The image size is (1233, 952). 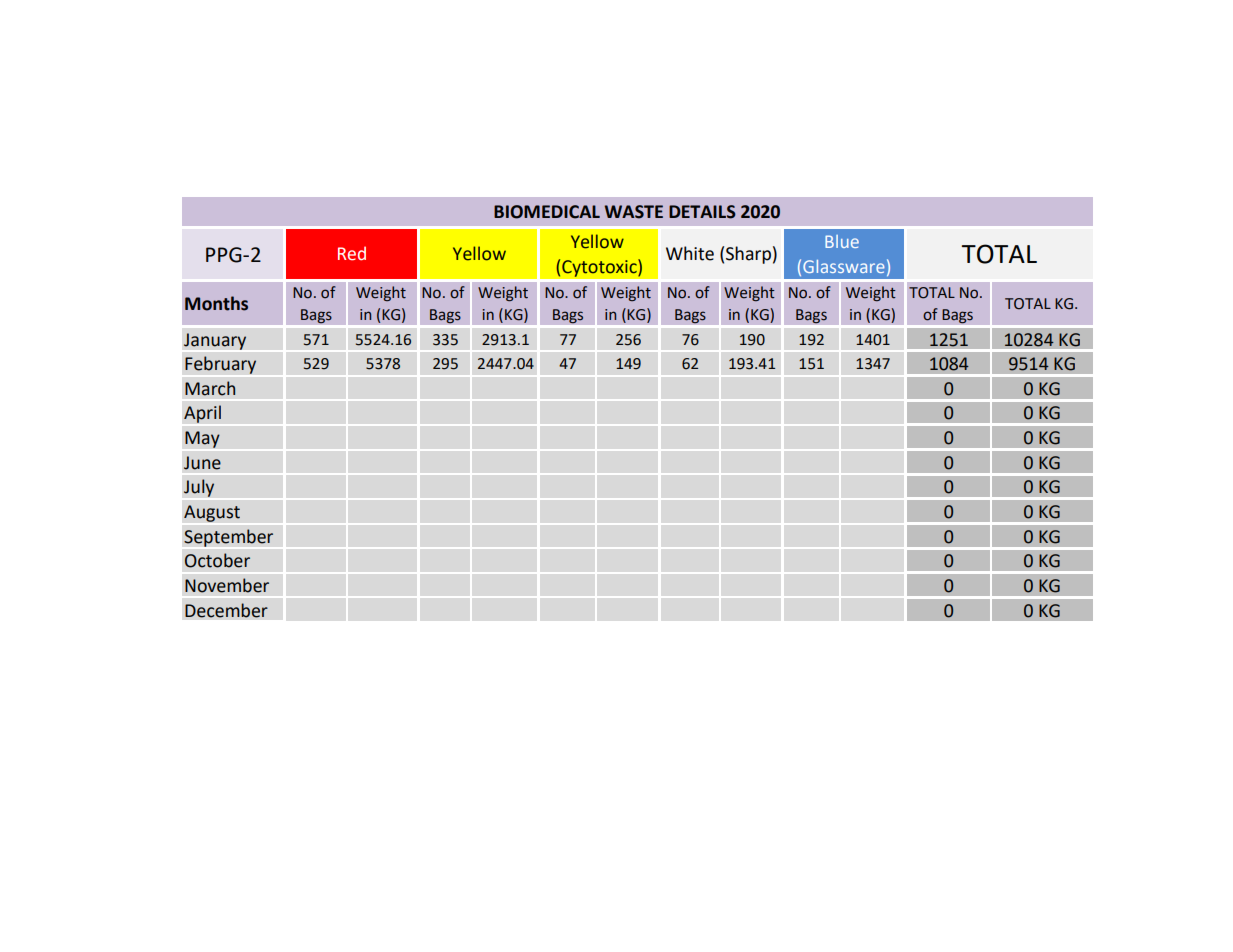 I want to click on DETAILS, so click(x=702, y=212).
